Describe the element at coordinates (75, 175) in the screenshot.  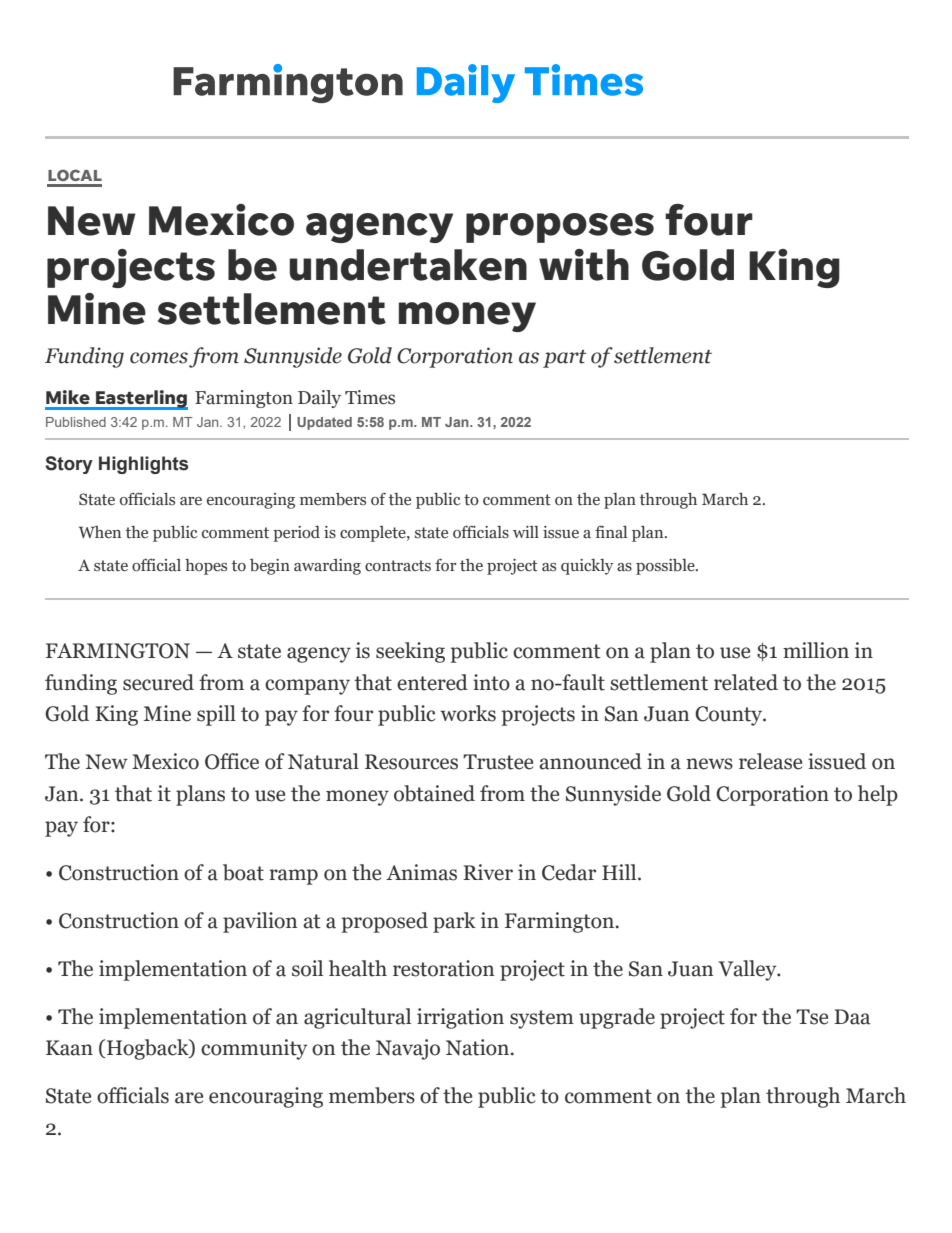
I see `LOCAL` at that location.
